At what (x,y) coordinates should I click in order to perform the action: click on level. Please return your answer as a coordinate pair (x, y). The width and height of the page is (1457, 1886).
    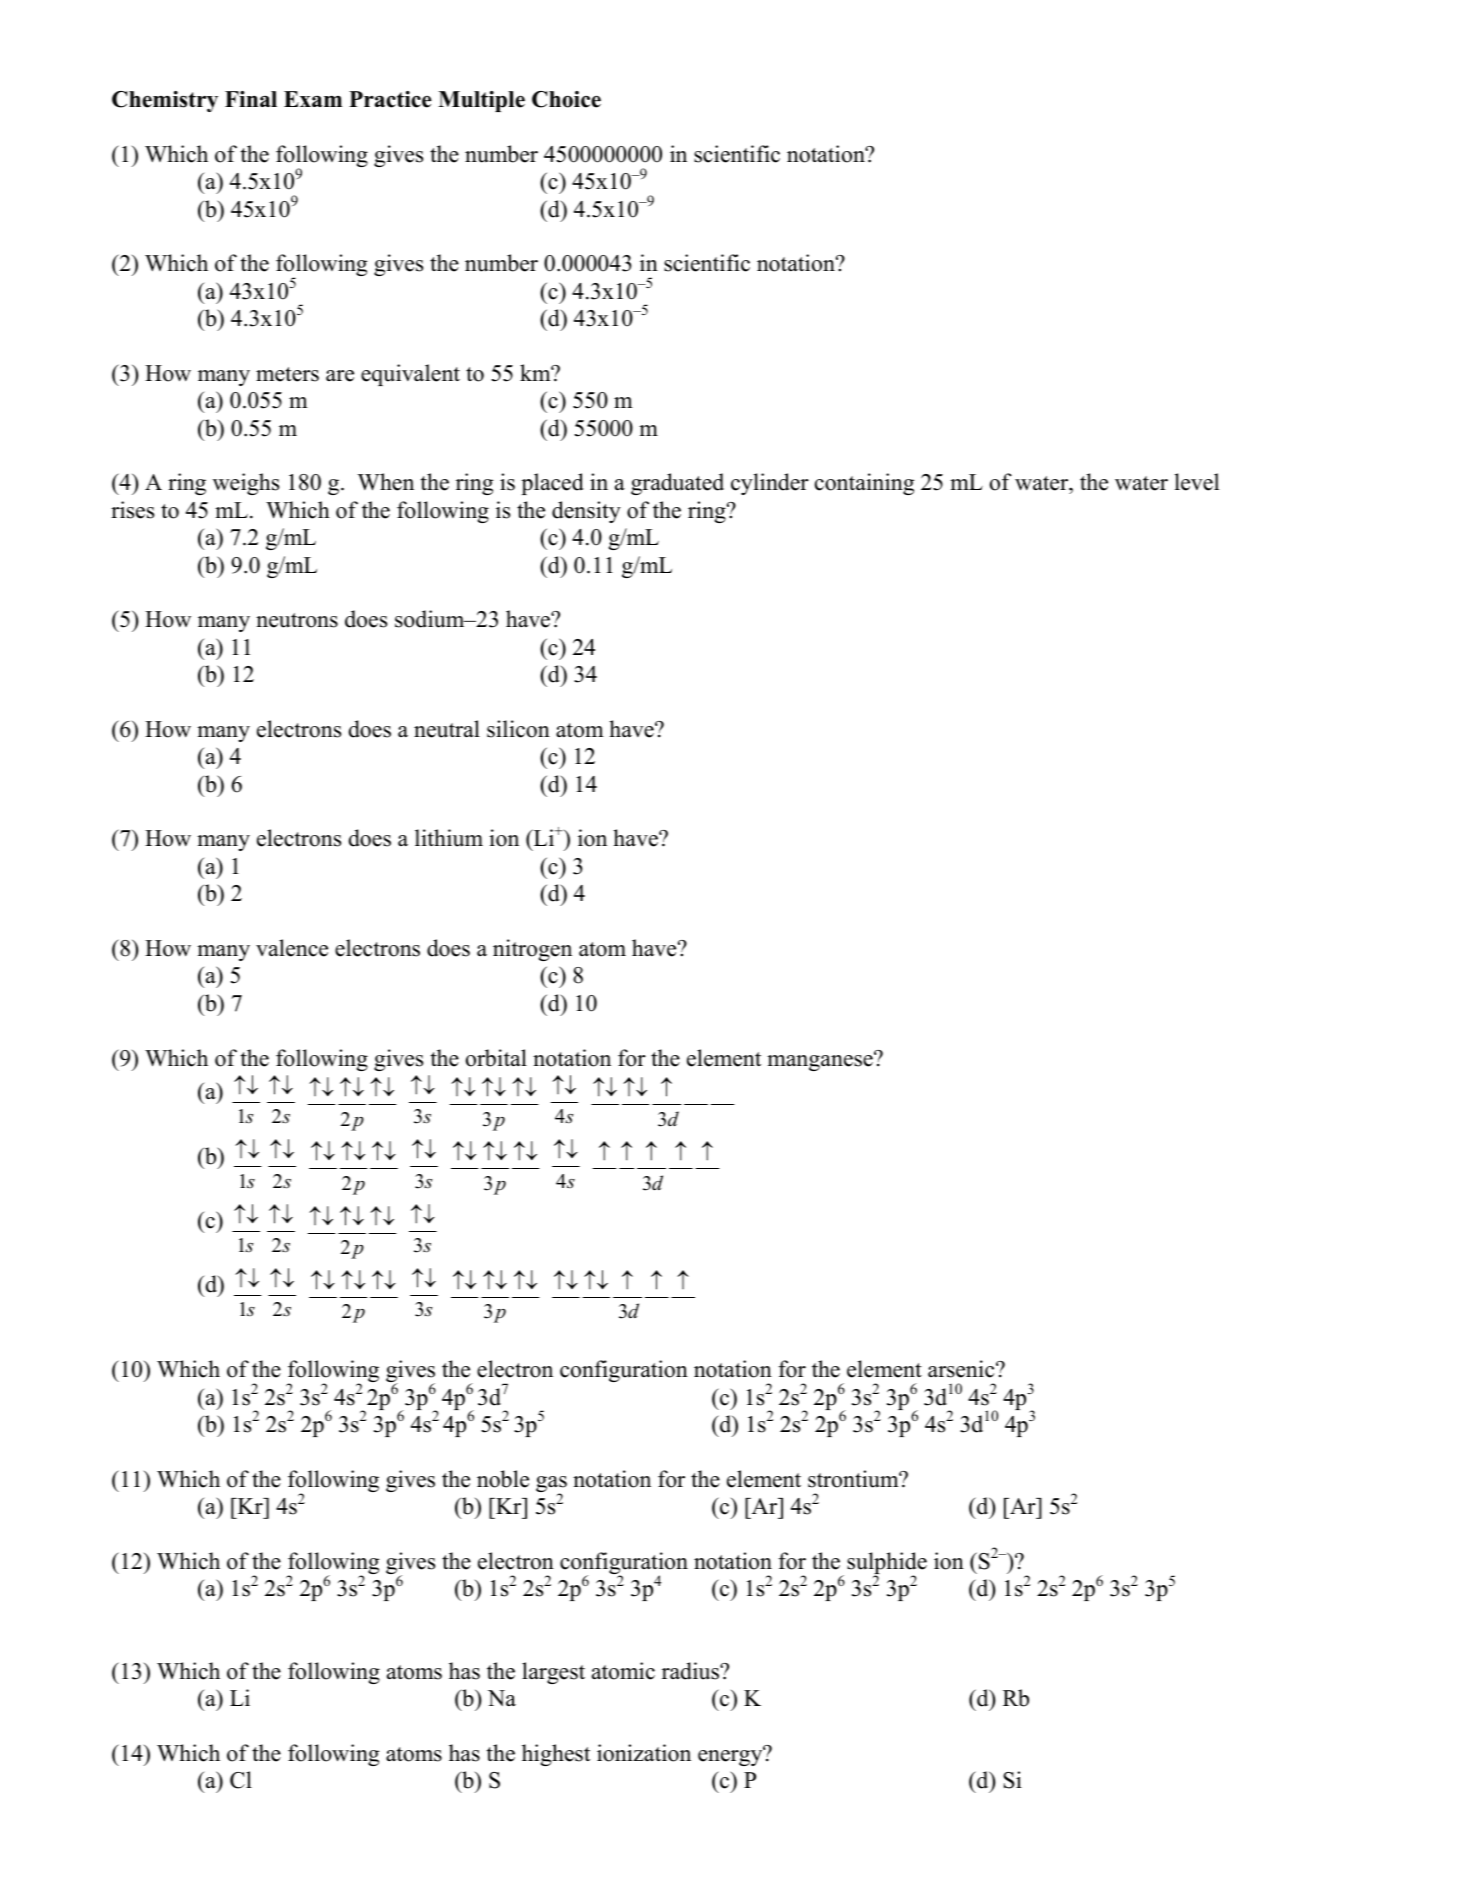
    Looking at the image, I should click on (1197, 482).
